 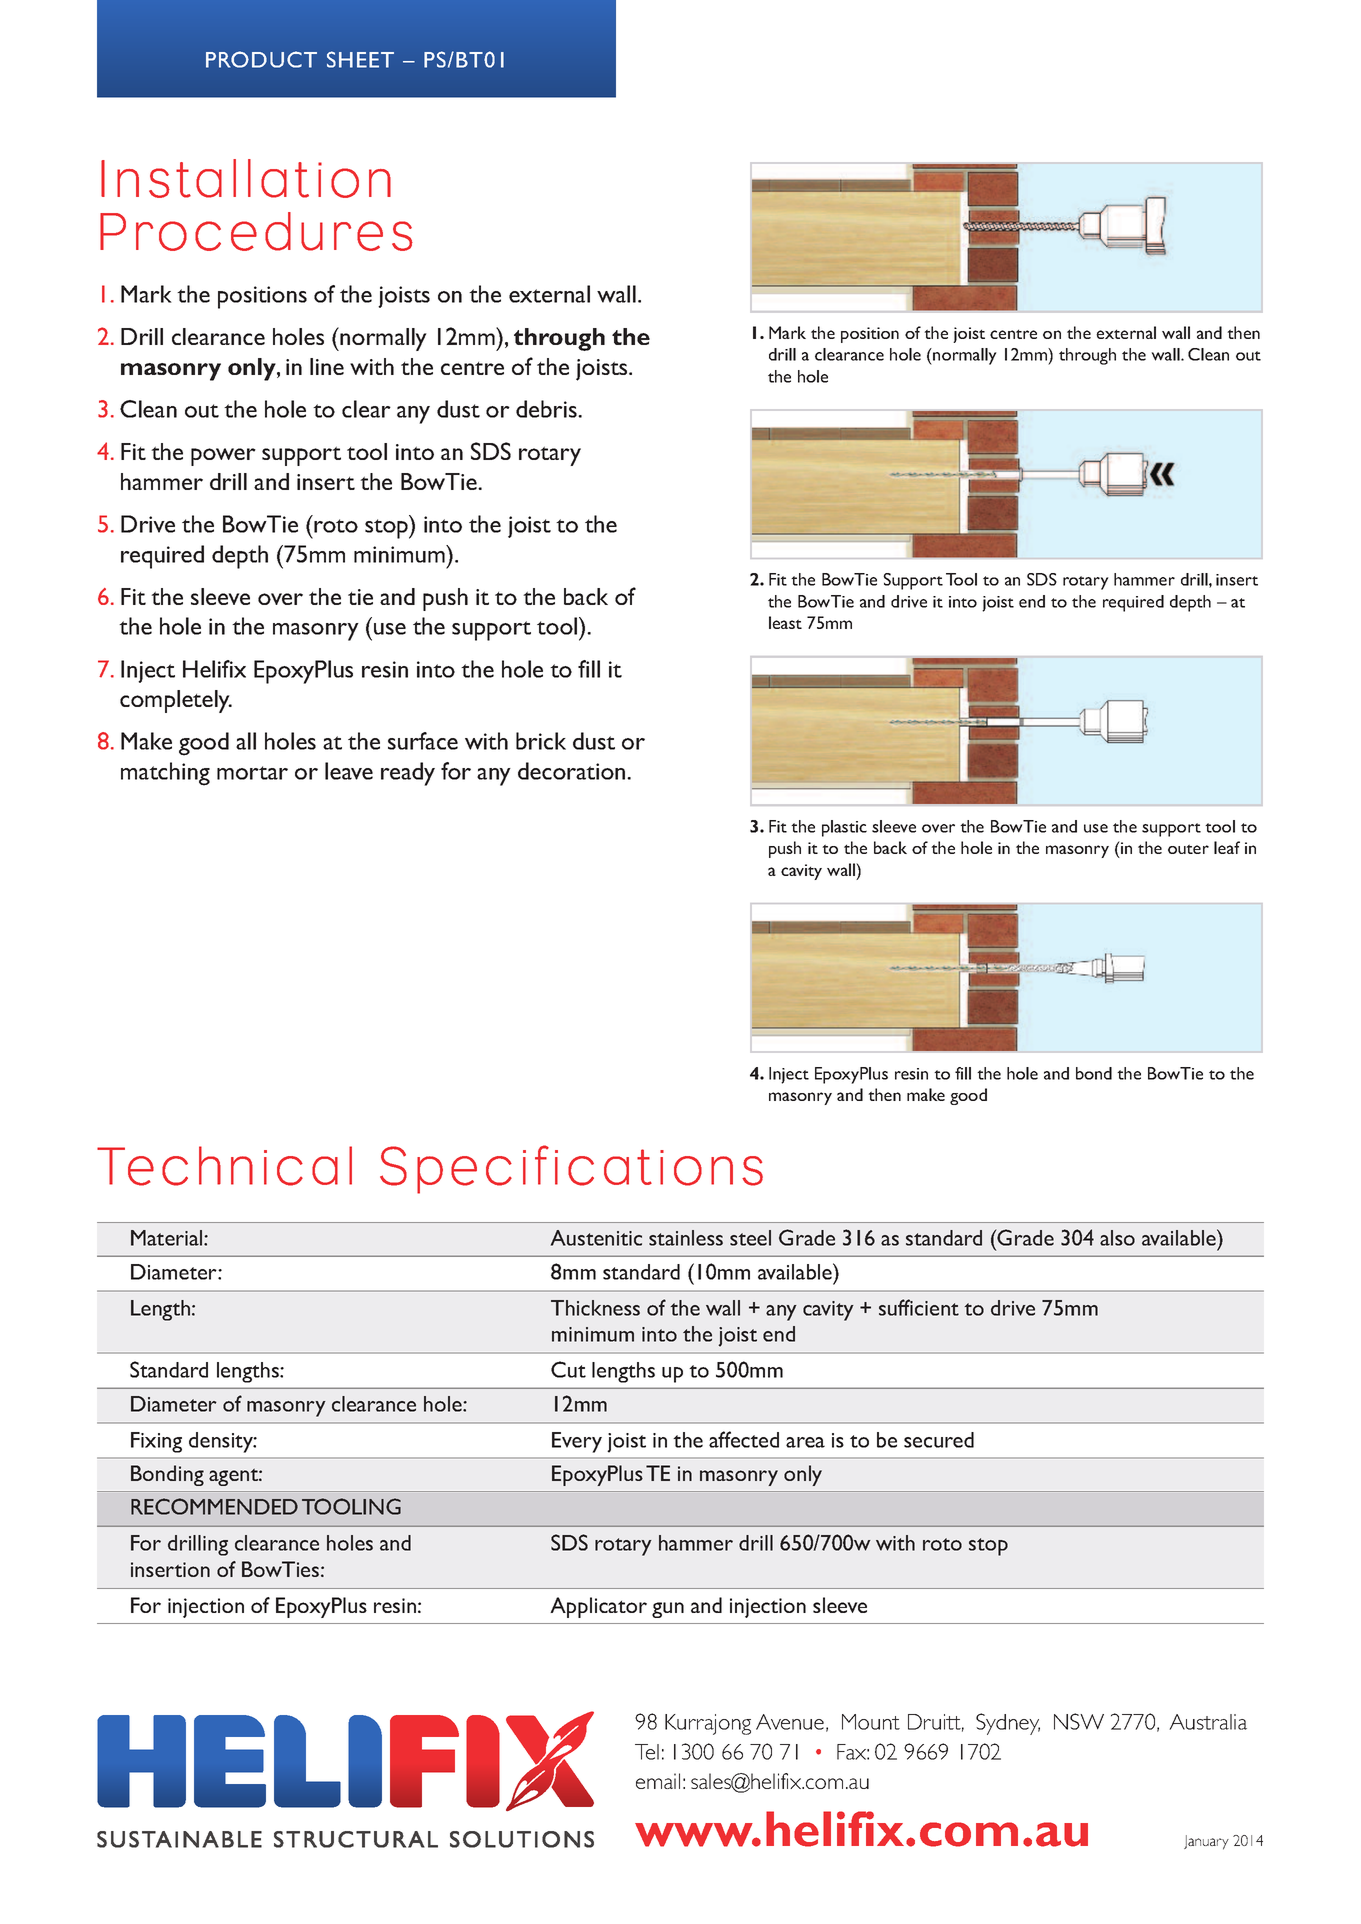 What do you see at coordinates (547, 409) in the document?
I see `debris` at bounding box center [547, 409].
